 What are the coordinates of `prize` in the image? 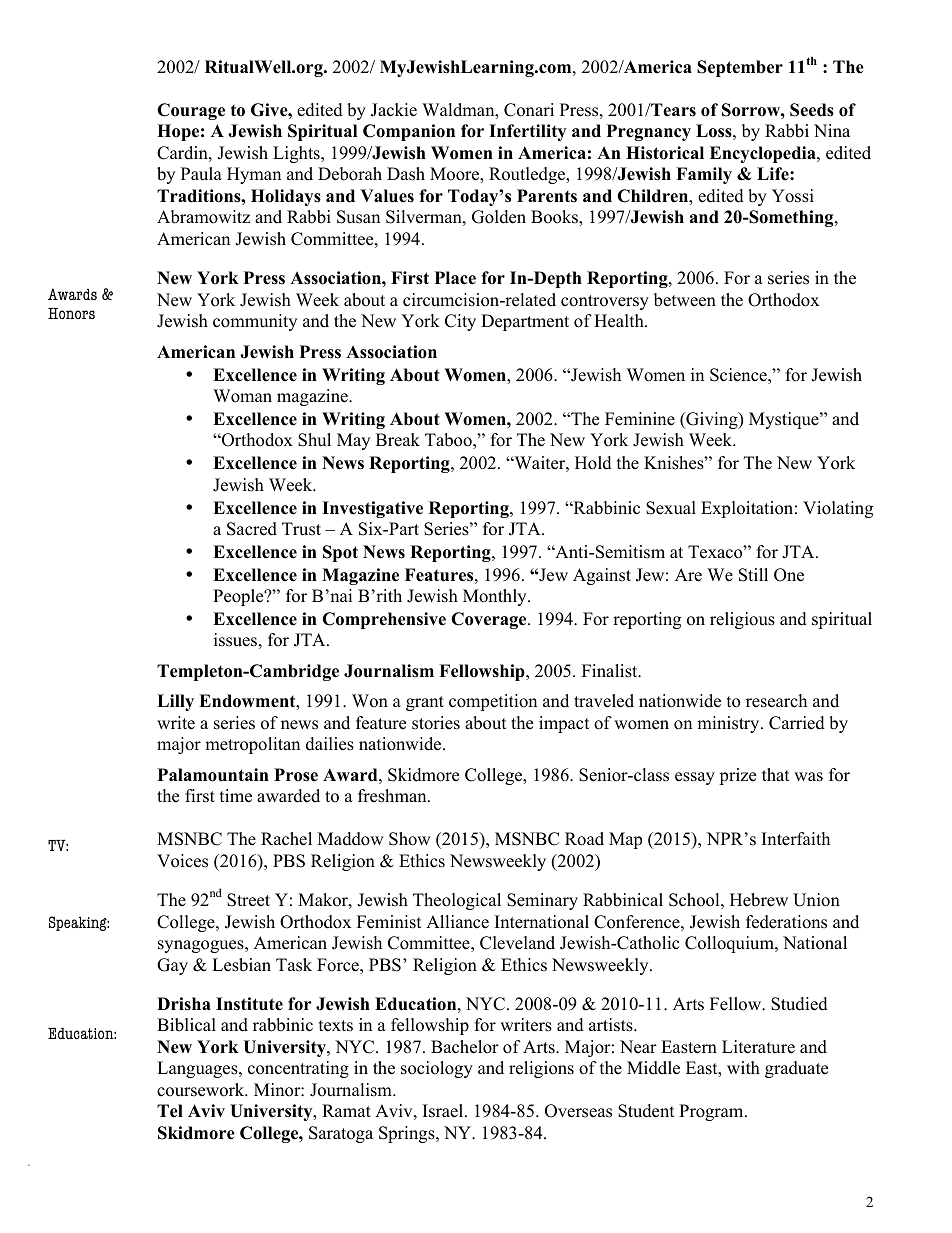 It's located at (737, 776).
